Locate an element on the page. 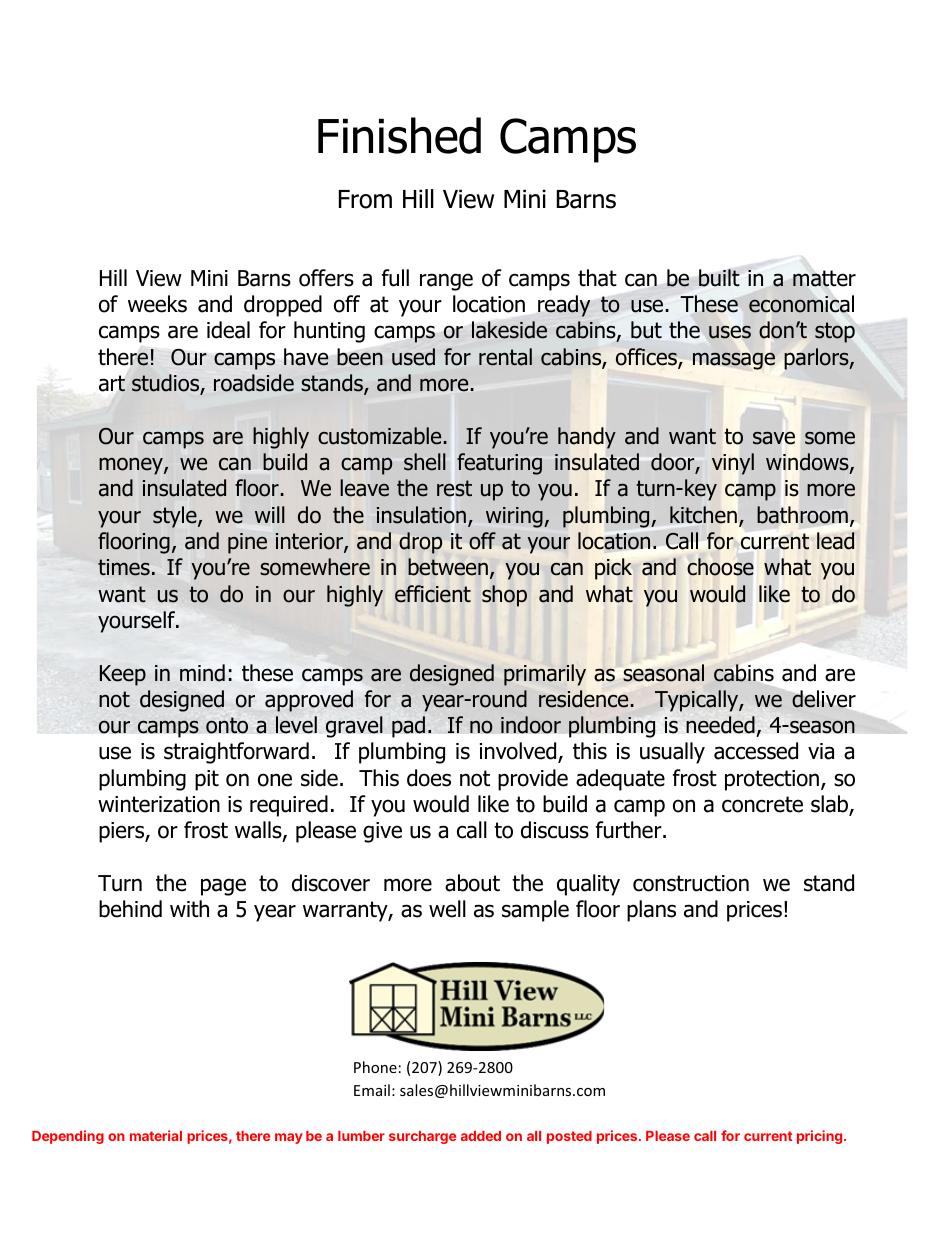 The height and width of the document is (1233, 952). built is located at coordinates (719, 278).
